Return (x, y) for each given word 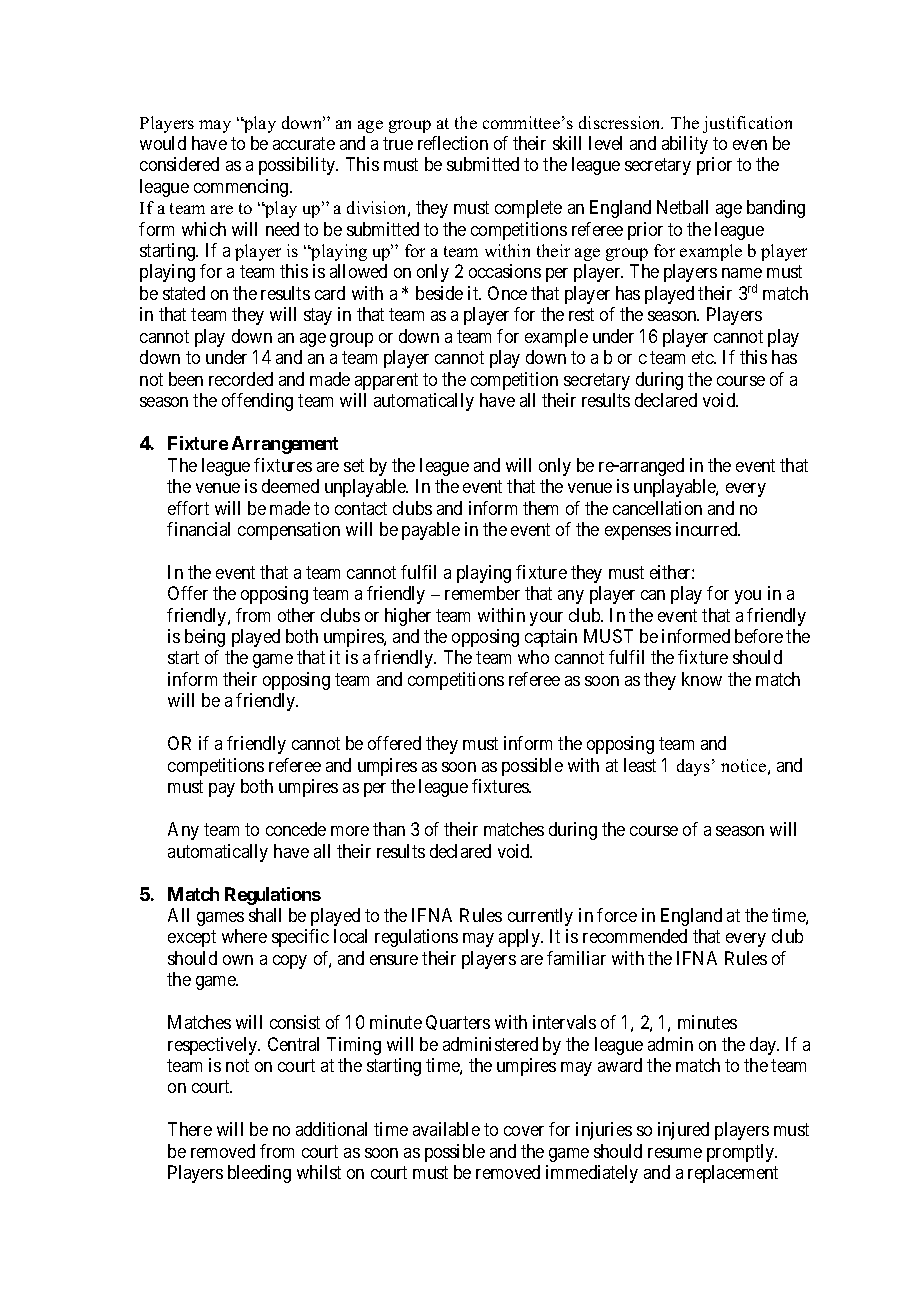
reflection (453, 143)
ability (685, 145)
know (702, 679)
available (446, 1129)
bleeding (259, 1174)
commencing (242, 188)
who (533, 657)
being (205, 638)
